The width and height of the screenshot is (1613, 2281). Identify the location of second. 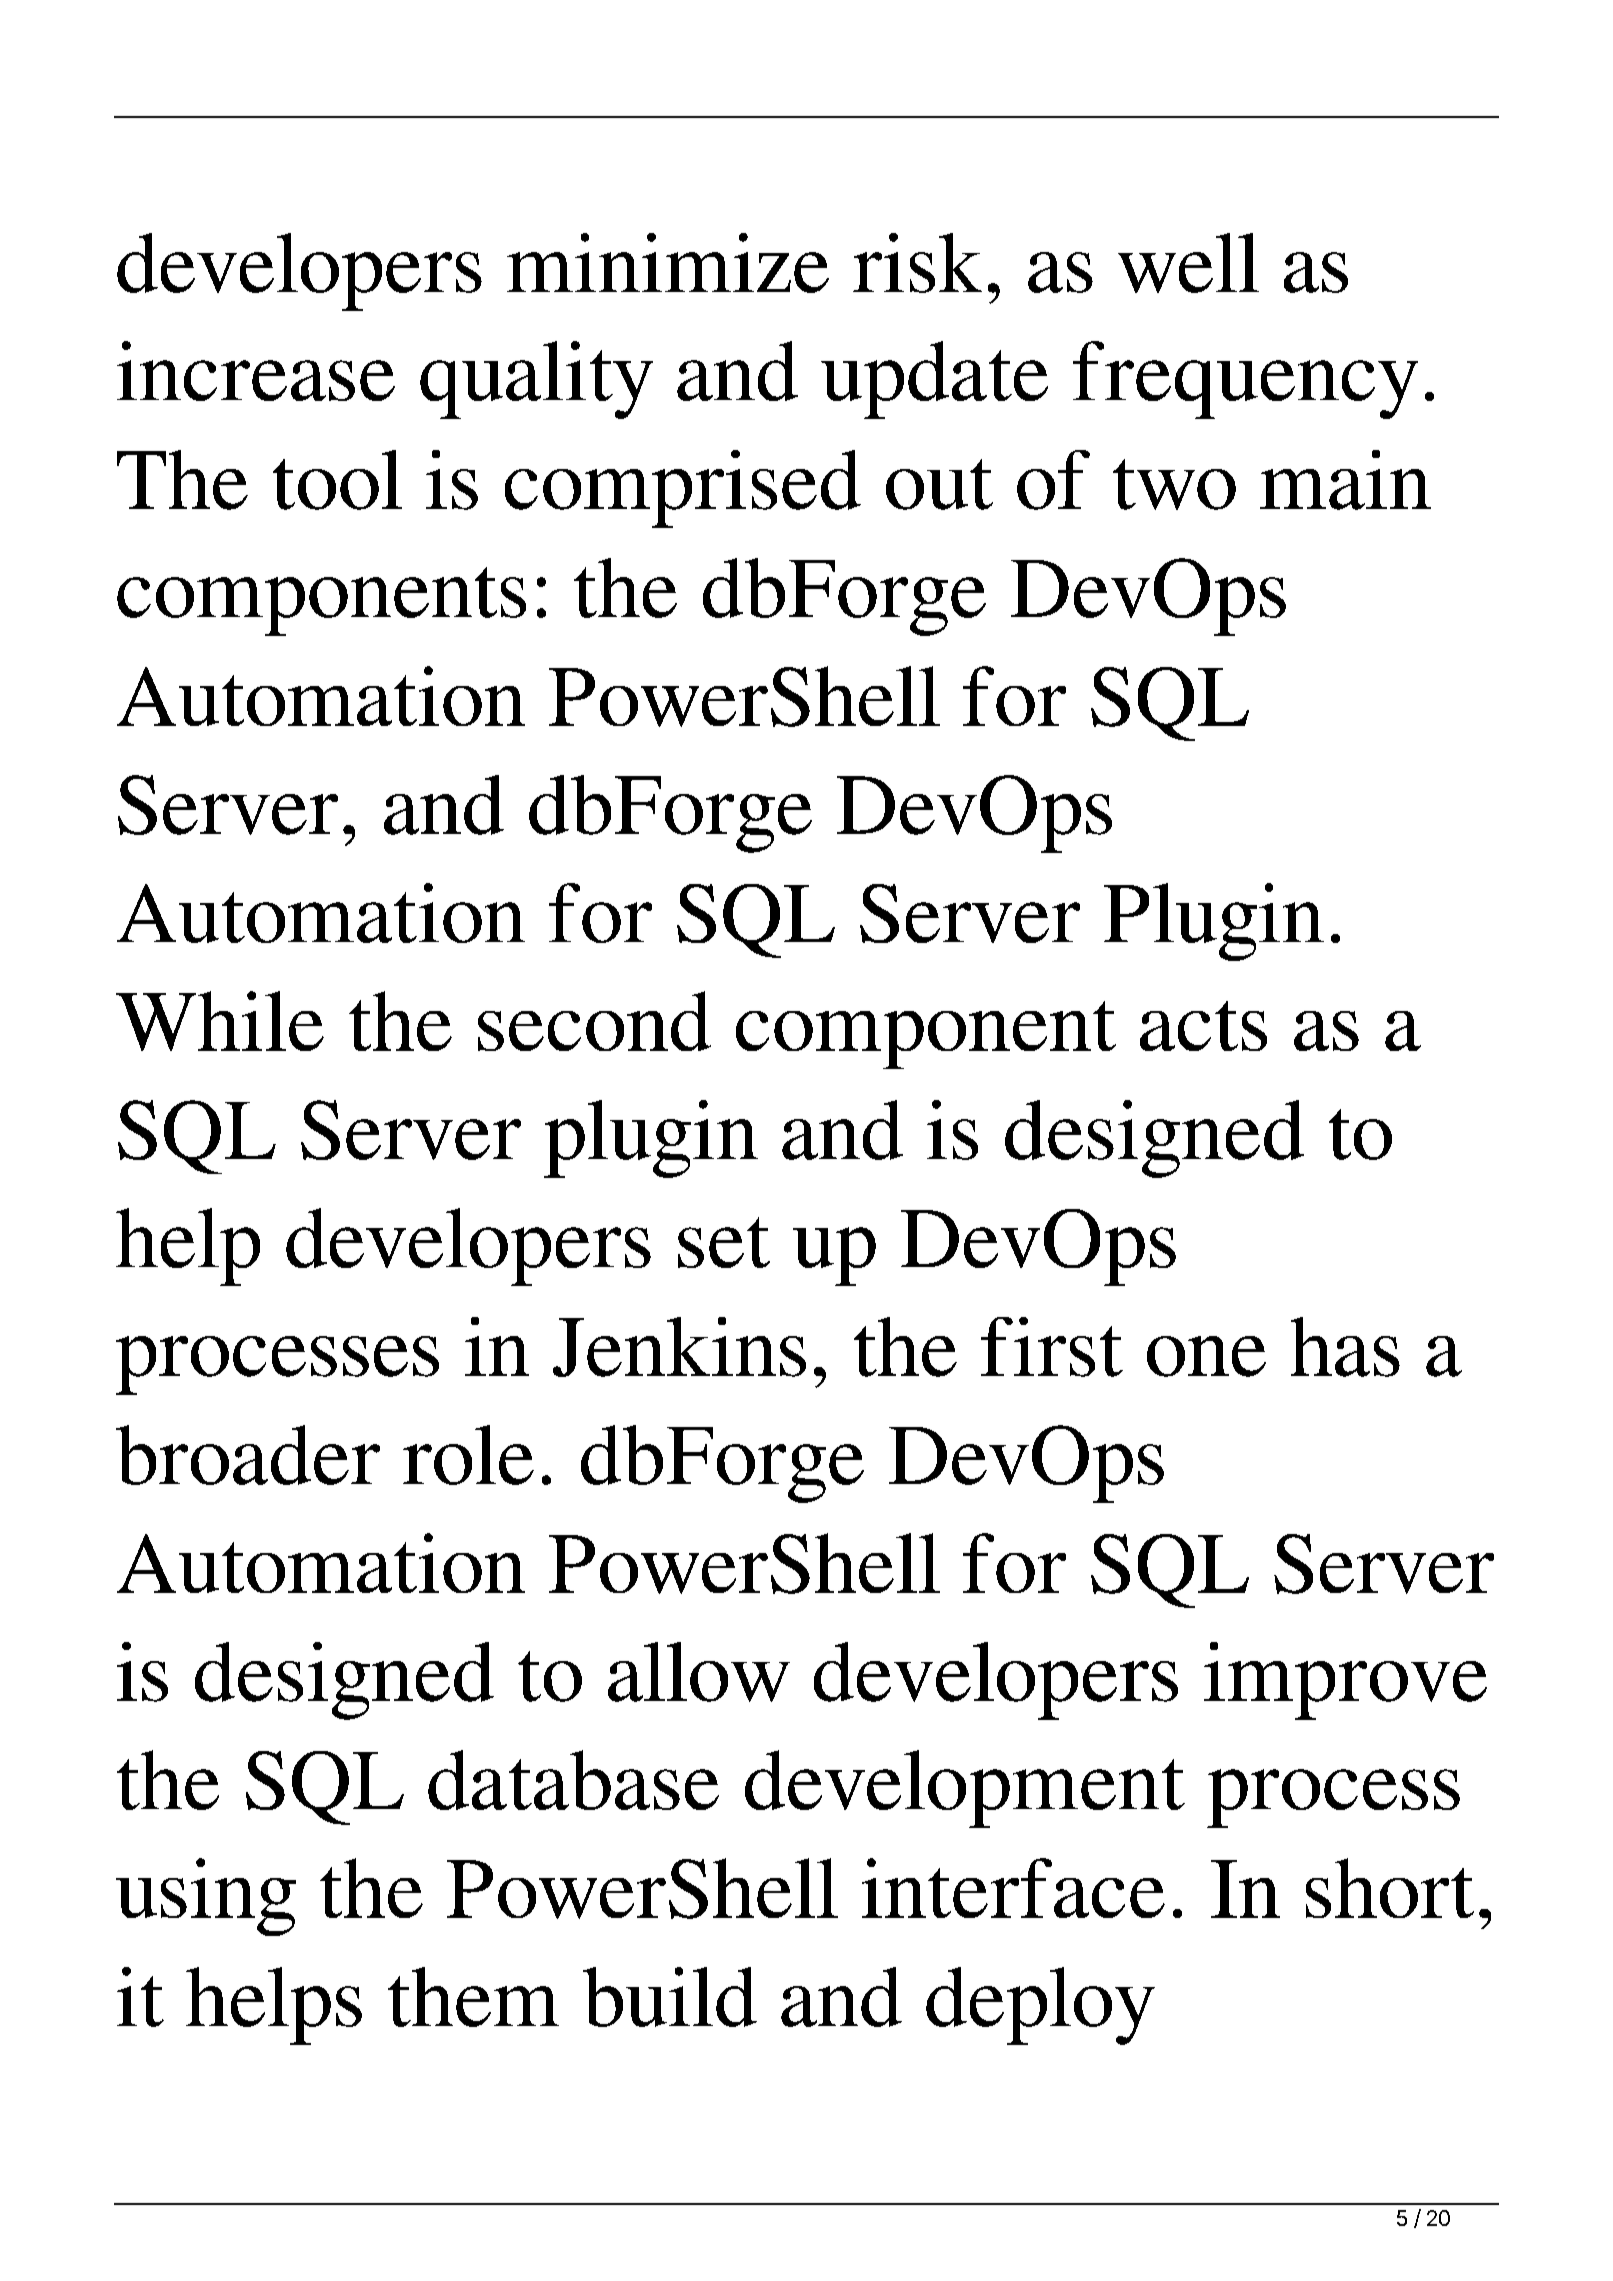
(594, 1021).
